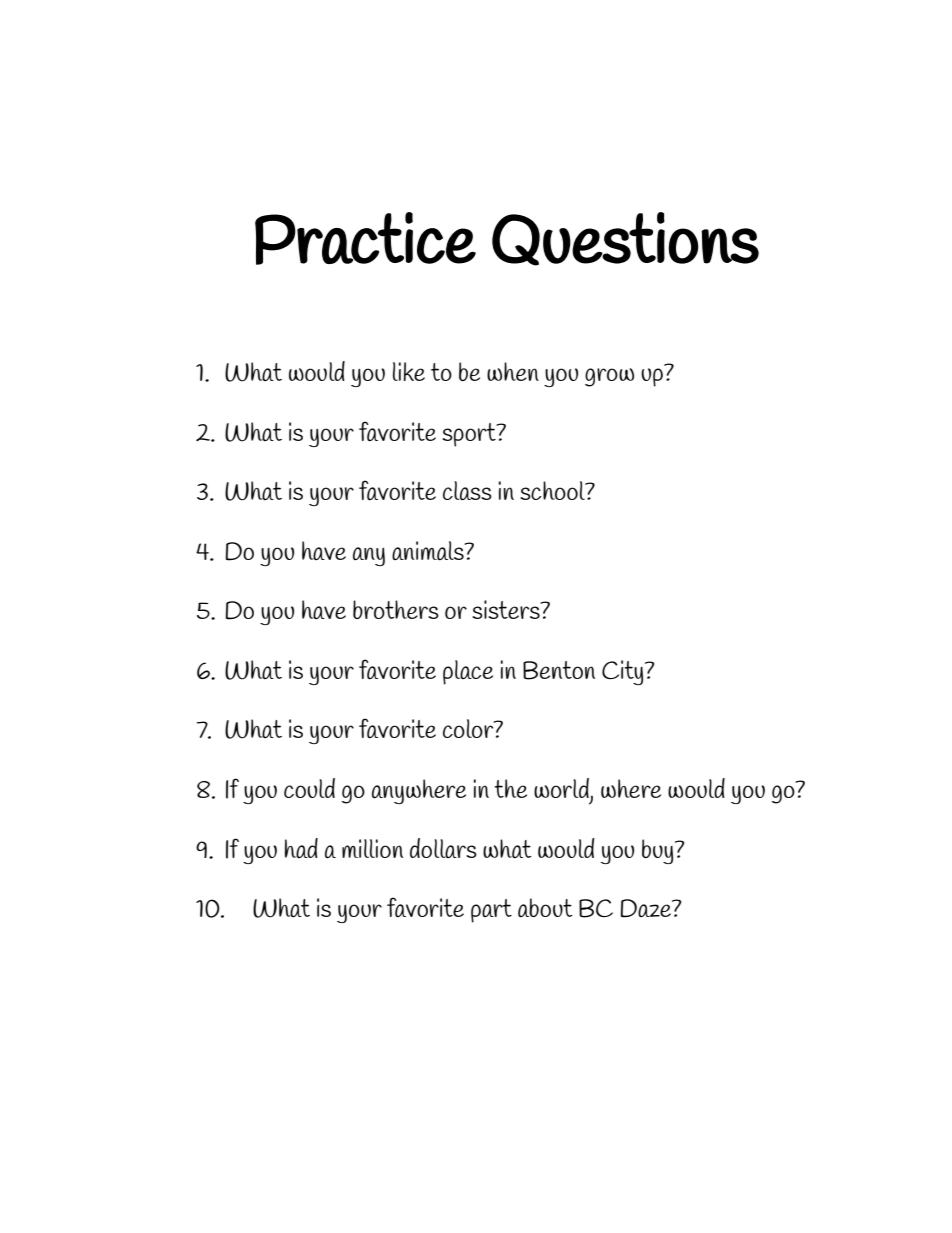 This image has height=1233, width=952. What do you see at coordinates (409, 371) in the image?
I see `like` at bounding box center [409, 371].
